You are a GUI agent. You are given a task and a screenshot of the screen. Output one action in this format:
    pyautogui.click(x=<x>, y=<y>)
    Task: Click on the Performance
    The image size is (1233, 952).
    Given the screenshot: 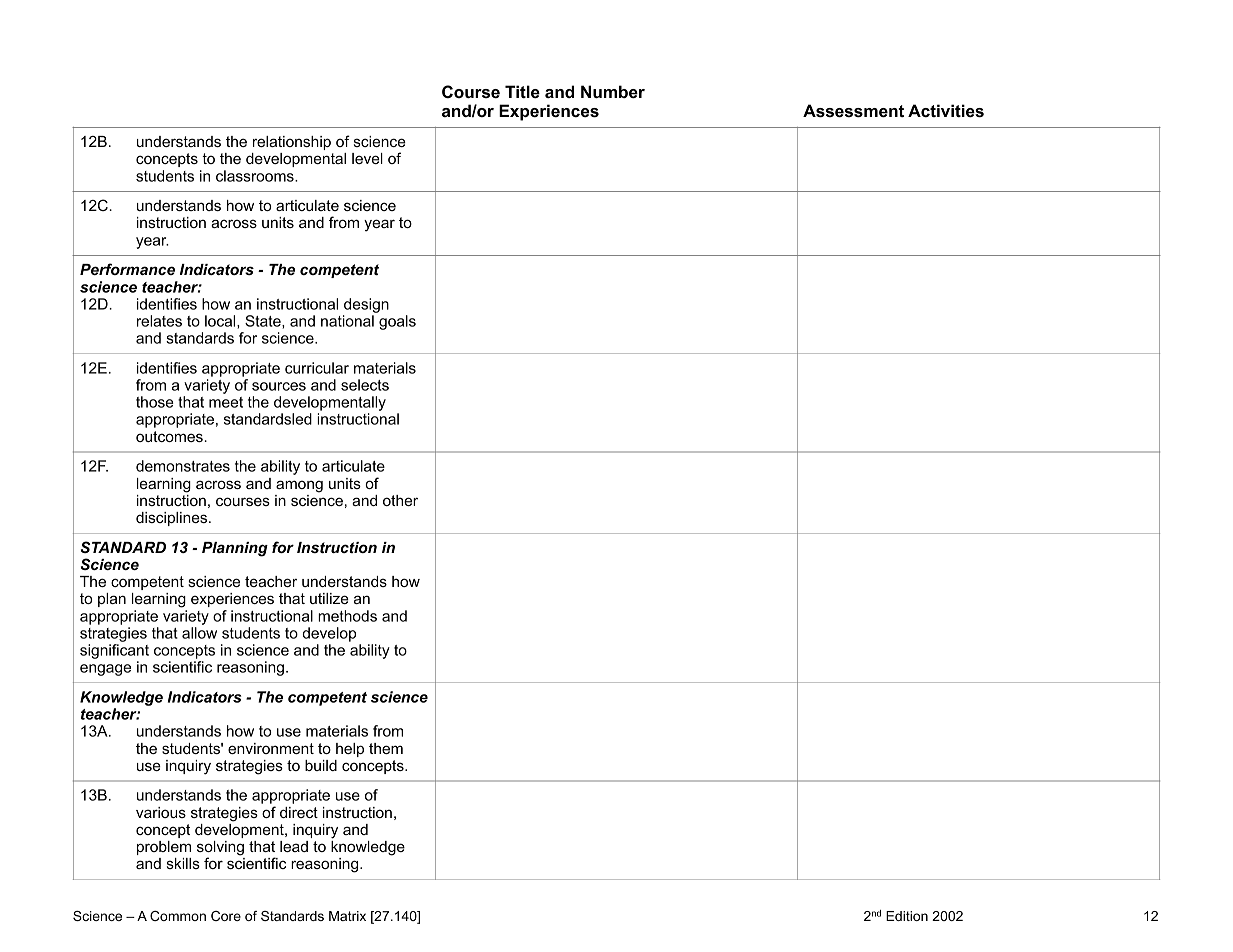 What is the action you would take?
    pyautogui.click(x=127, y=269)
